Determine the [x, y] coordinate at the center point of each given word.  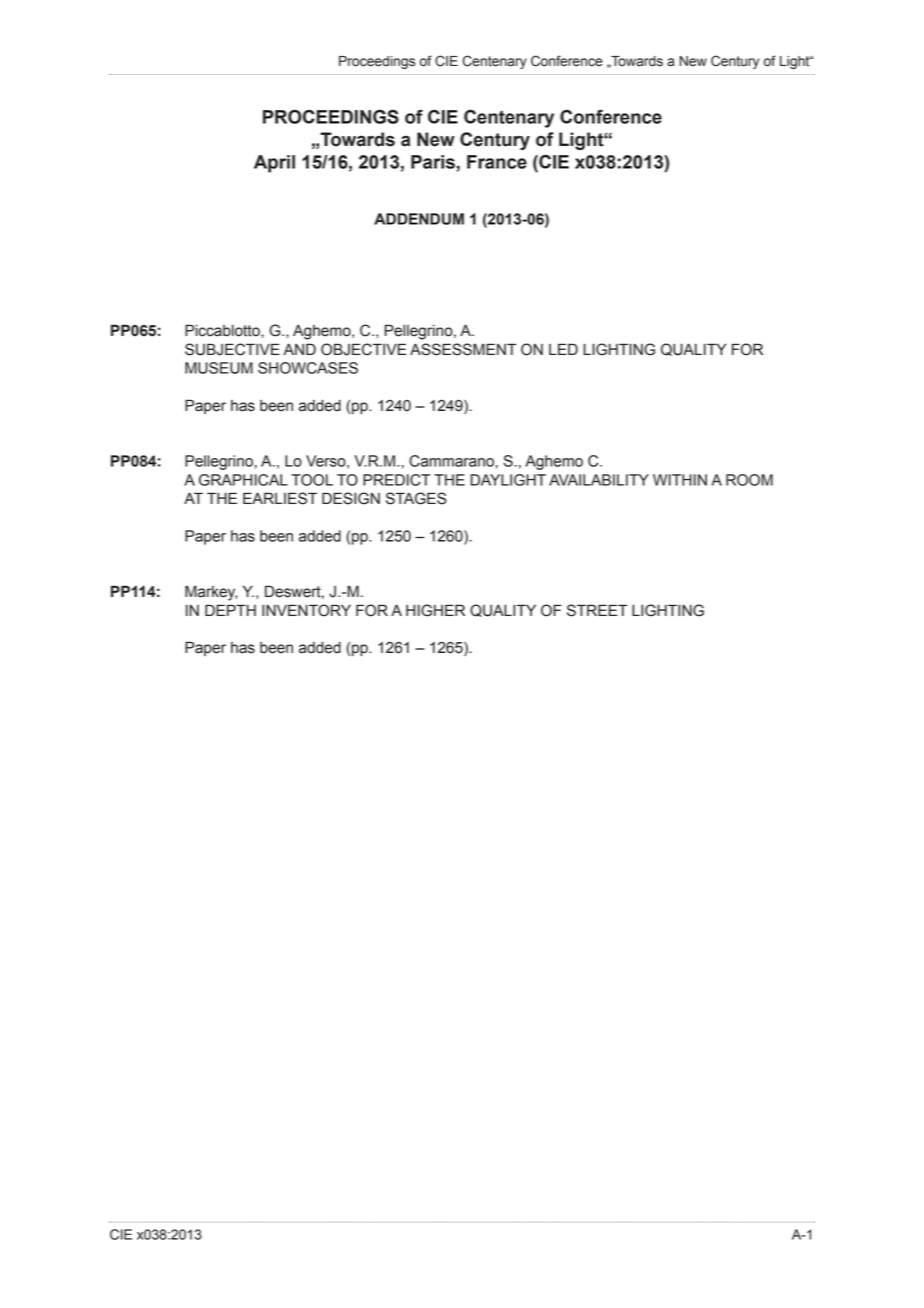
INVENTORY [306, 610]
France [497, 162]
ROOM [749, 480]
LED [563, 349]
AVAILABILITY [599, 480]
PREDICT [396, 480]
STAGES [416, 498]
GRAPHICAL [243, 480]
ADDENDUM [419, 219]
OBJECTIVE [364, 349]
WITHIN [680, 480]
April [274, 164]
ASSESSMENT [463, 349]
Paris [433, 162]
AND [300, 349]
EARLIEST [280, 498]
